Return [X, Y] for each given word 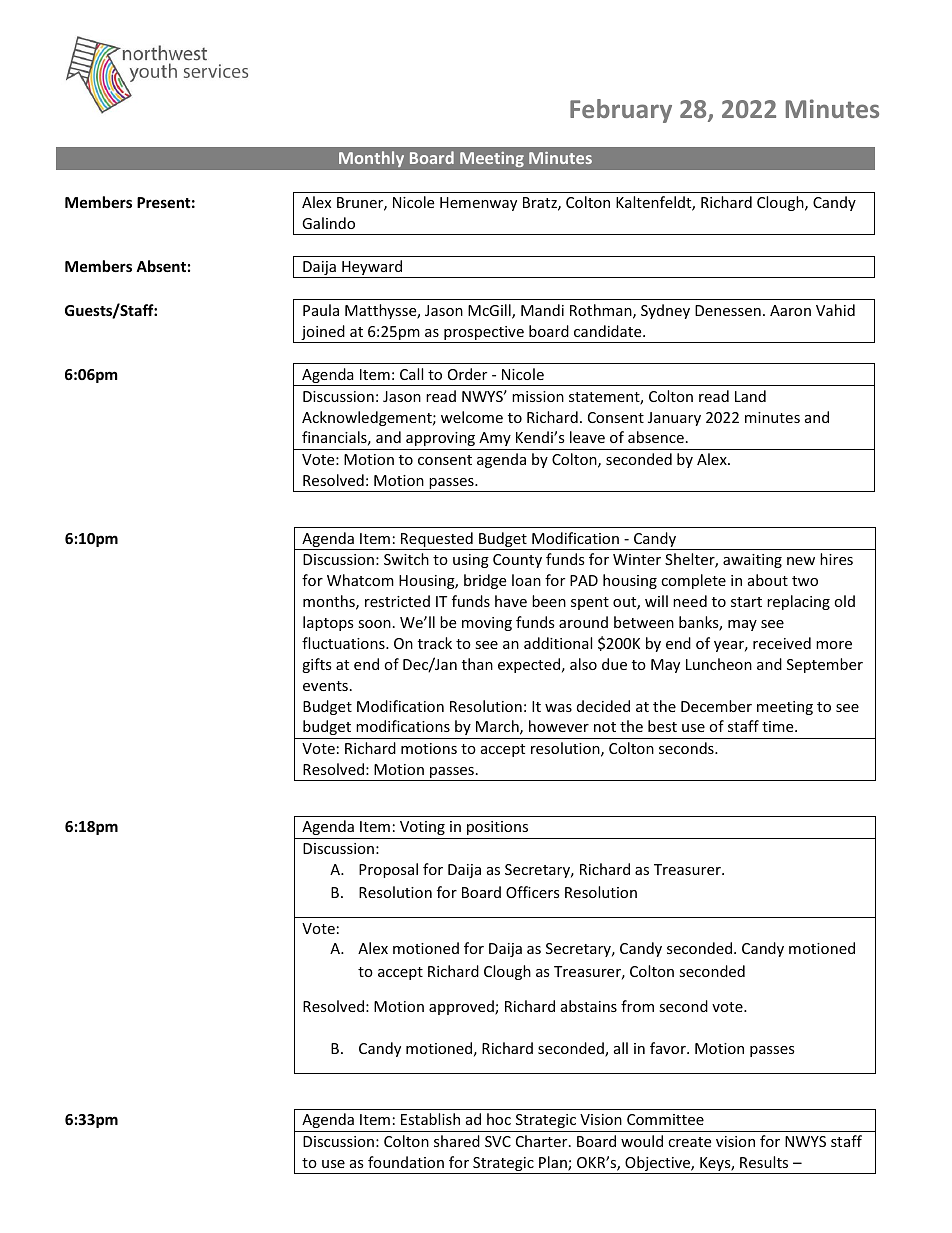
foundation [406, 1162]
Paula [321, 310]
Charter [543, 1141]
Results [764, 1162]
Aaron [790, 310]
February [621, 111]
